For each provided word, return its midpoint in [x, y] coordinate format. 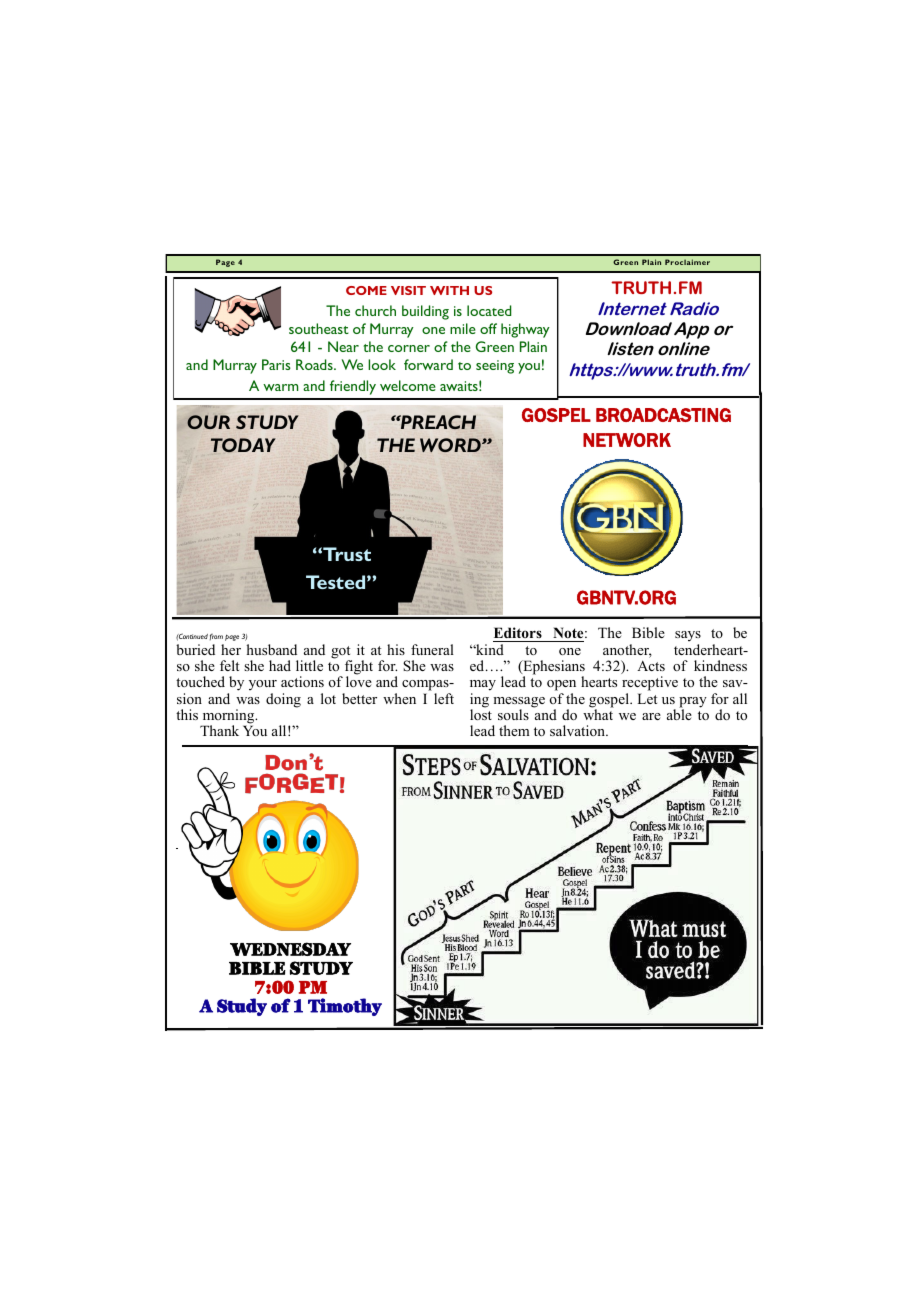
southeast [319, 328]
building [425, 312]
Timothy [345, 1007]
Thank [219, 730]
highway [525, 330]
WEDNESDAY [290, 949]
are [651, 716]
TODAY [243, 445]
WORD [451, 445]
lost [481, 713]
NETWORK [627, 440]
